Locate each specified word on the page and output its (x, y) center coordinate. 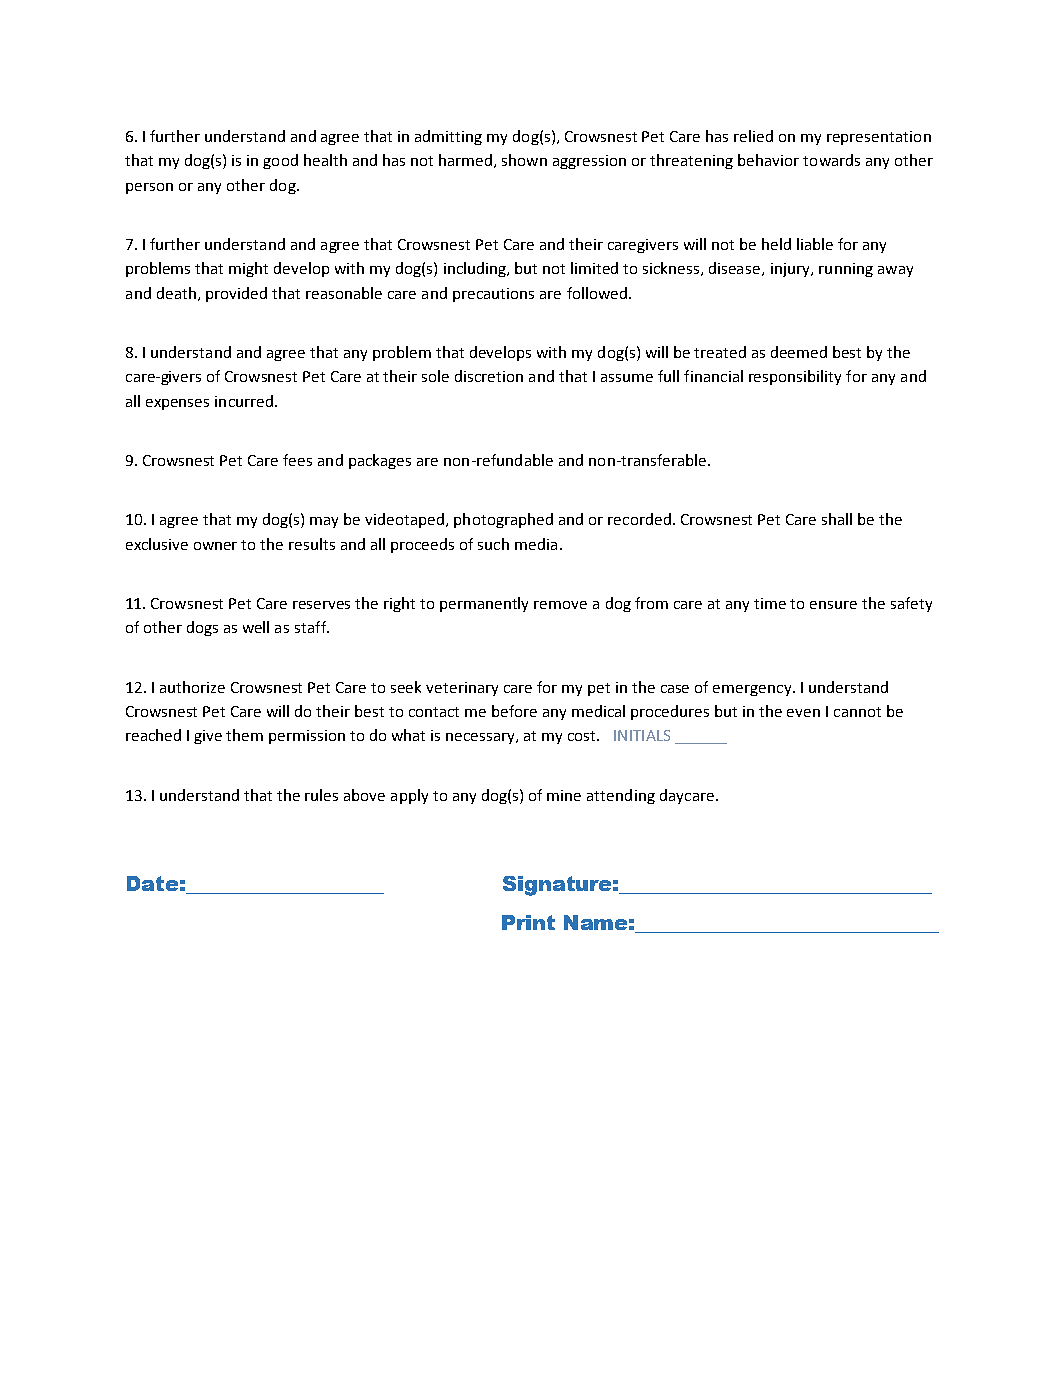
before (514, 711)
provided (236, 294)
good (280, 161)
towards (831, 160)
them (244, 735)
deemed (799, 352)
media (536, 544)
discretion (489, 376)
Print (528, 922)
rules (321, 795)
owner (215, 546)
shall (837, 519)
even (803, 713)
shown (524, 160)
